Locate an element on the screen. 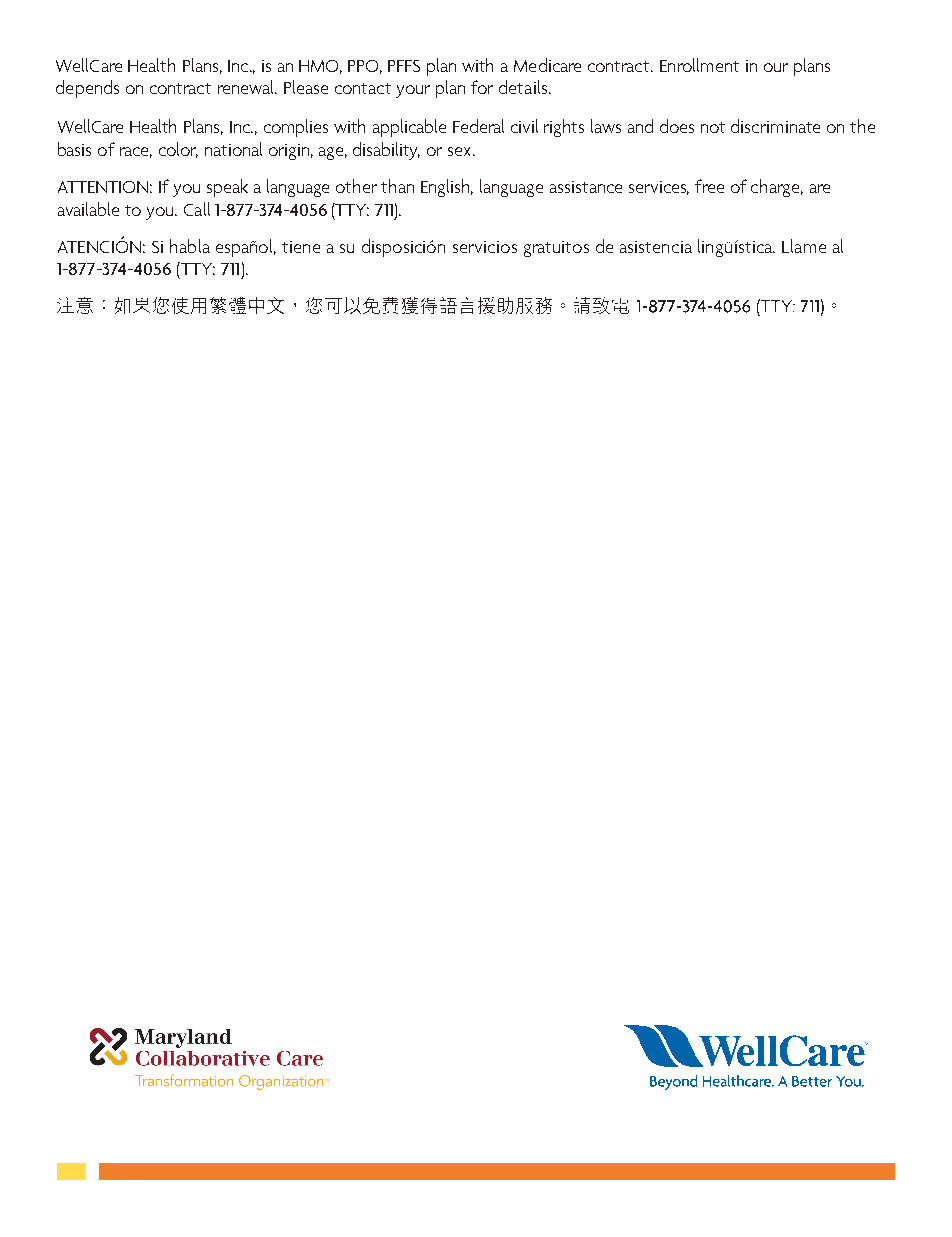  applicable is located at coordinates (409, 128).
